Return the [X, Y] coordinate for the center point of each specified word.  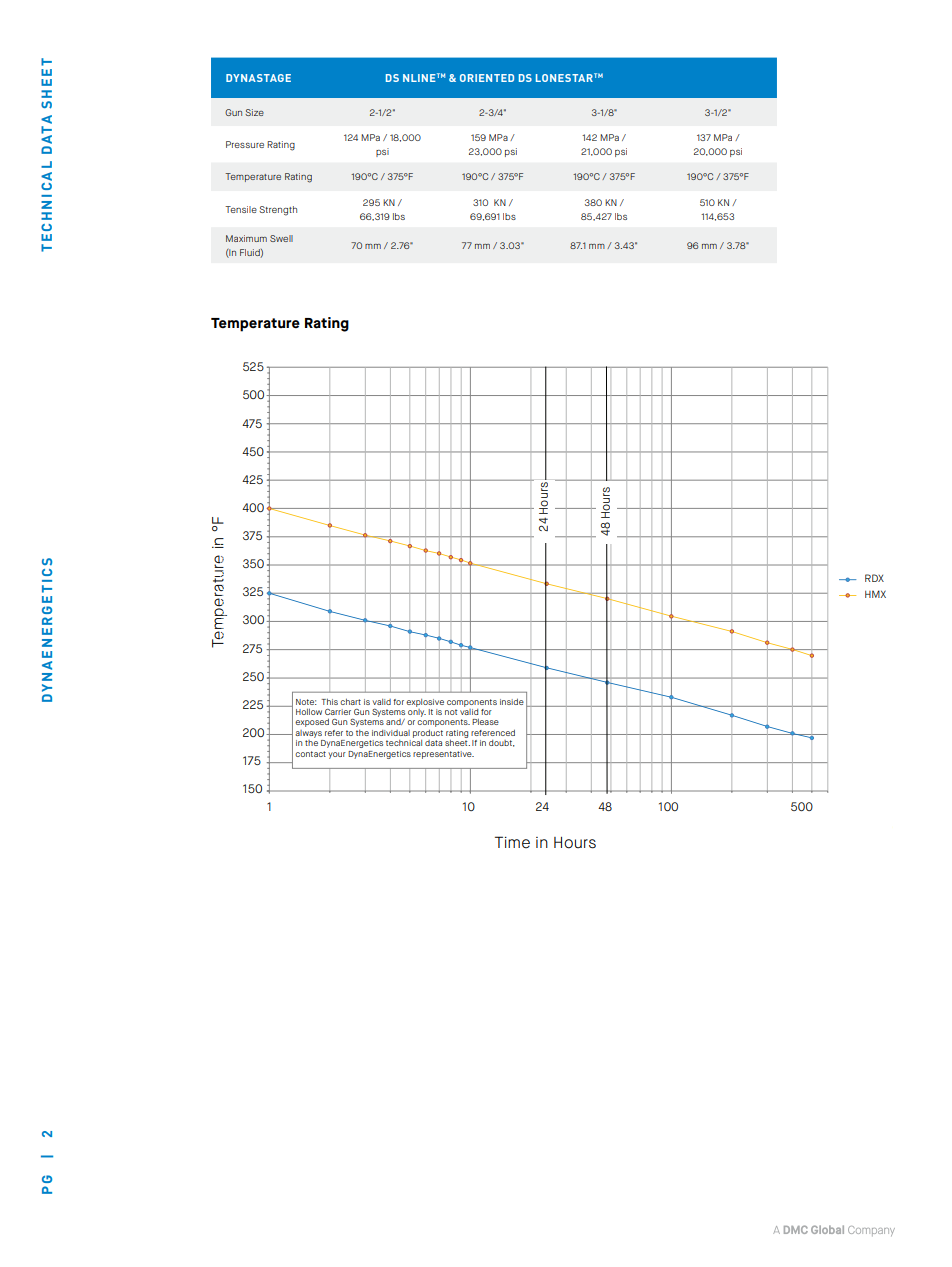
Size [254, 112]
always [308, 734]
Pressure [245, 144]
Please [485, 721]
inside [512, 701]
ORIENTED [487, 78]
